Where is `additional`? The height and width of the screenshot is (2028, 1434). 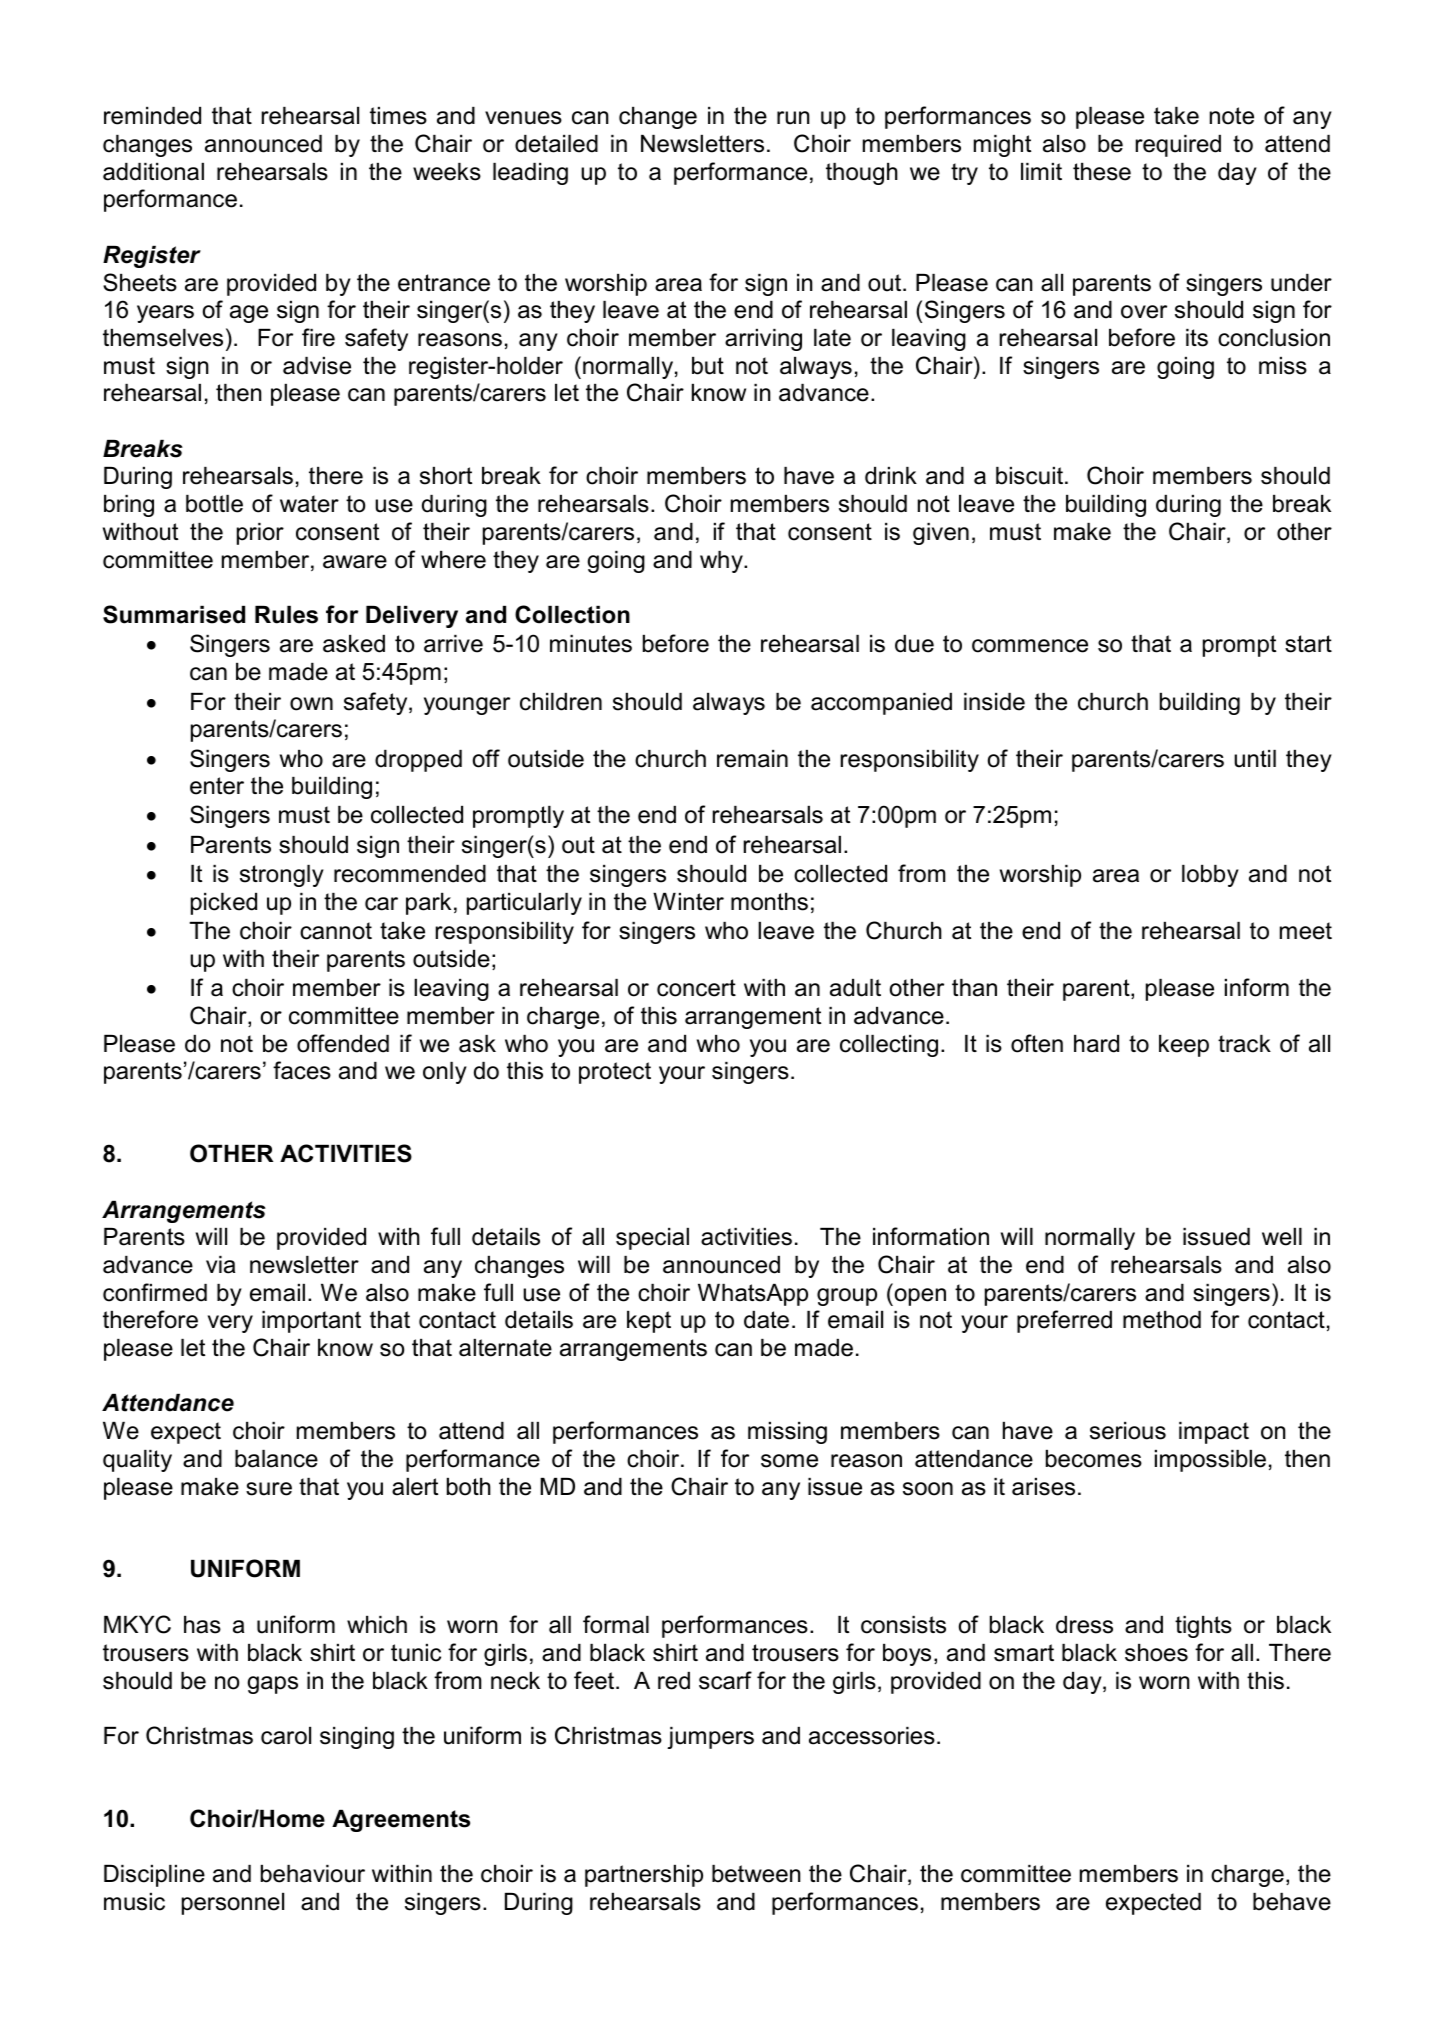 additional is located at coordinates (153, 172).
